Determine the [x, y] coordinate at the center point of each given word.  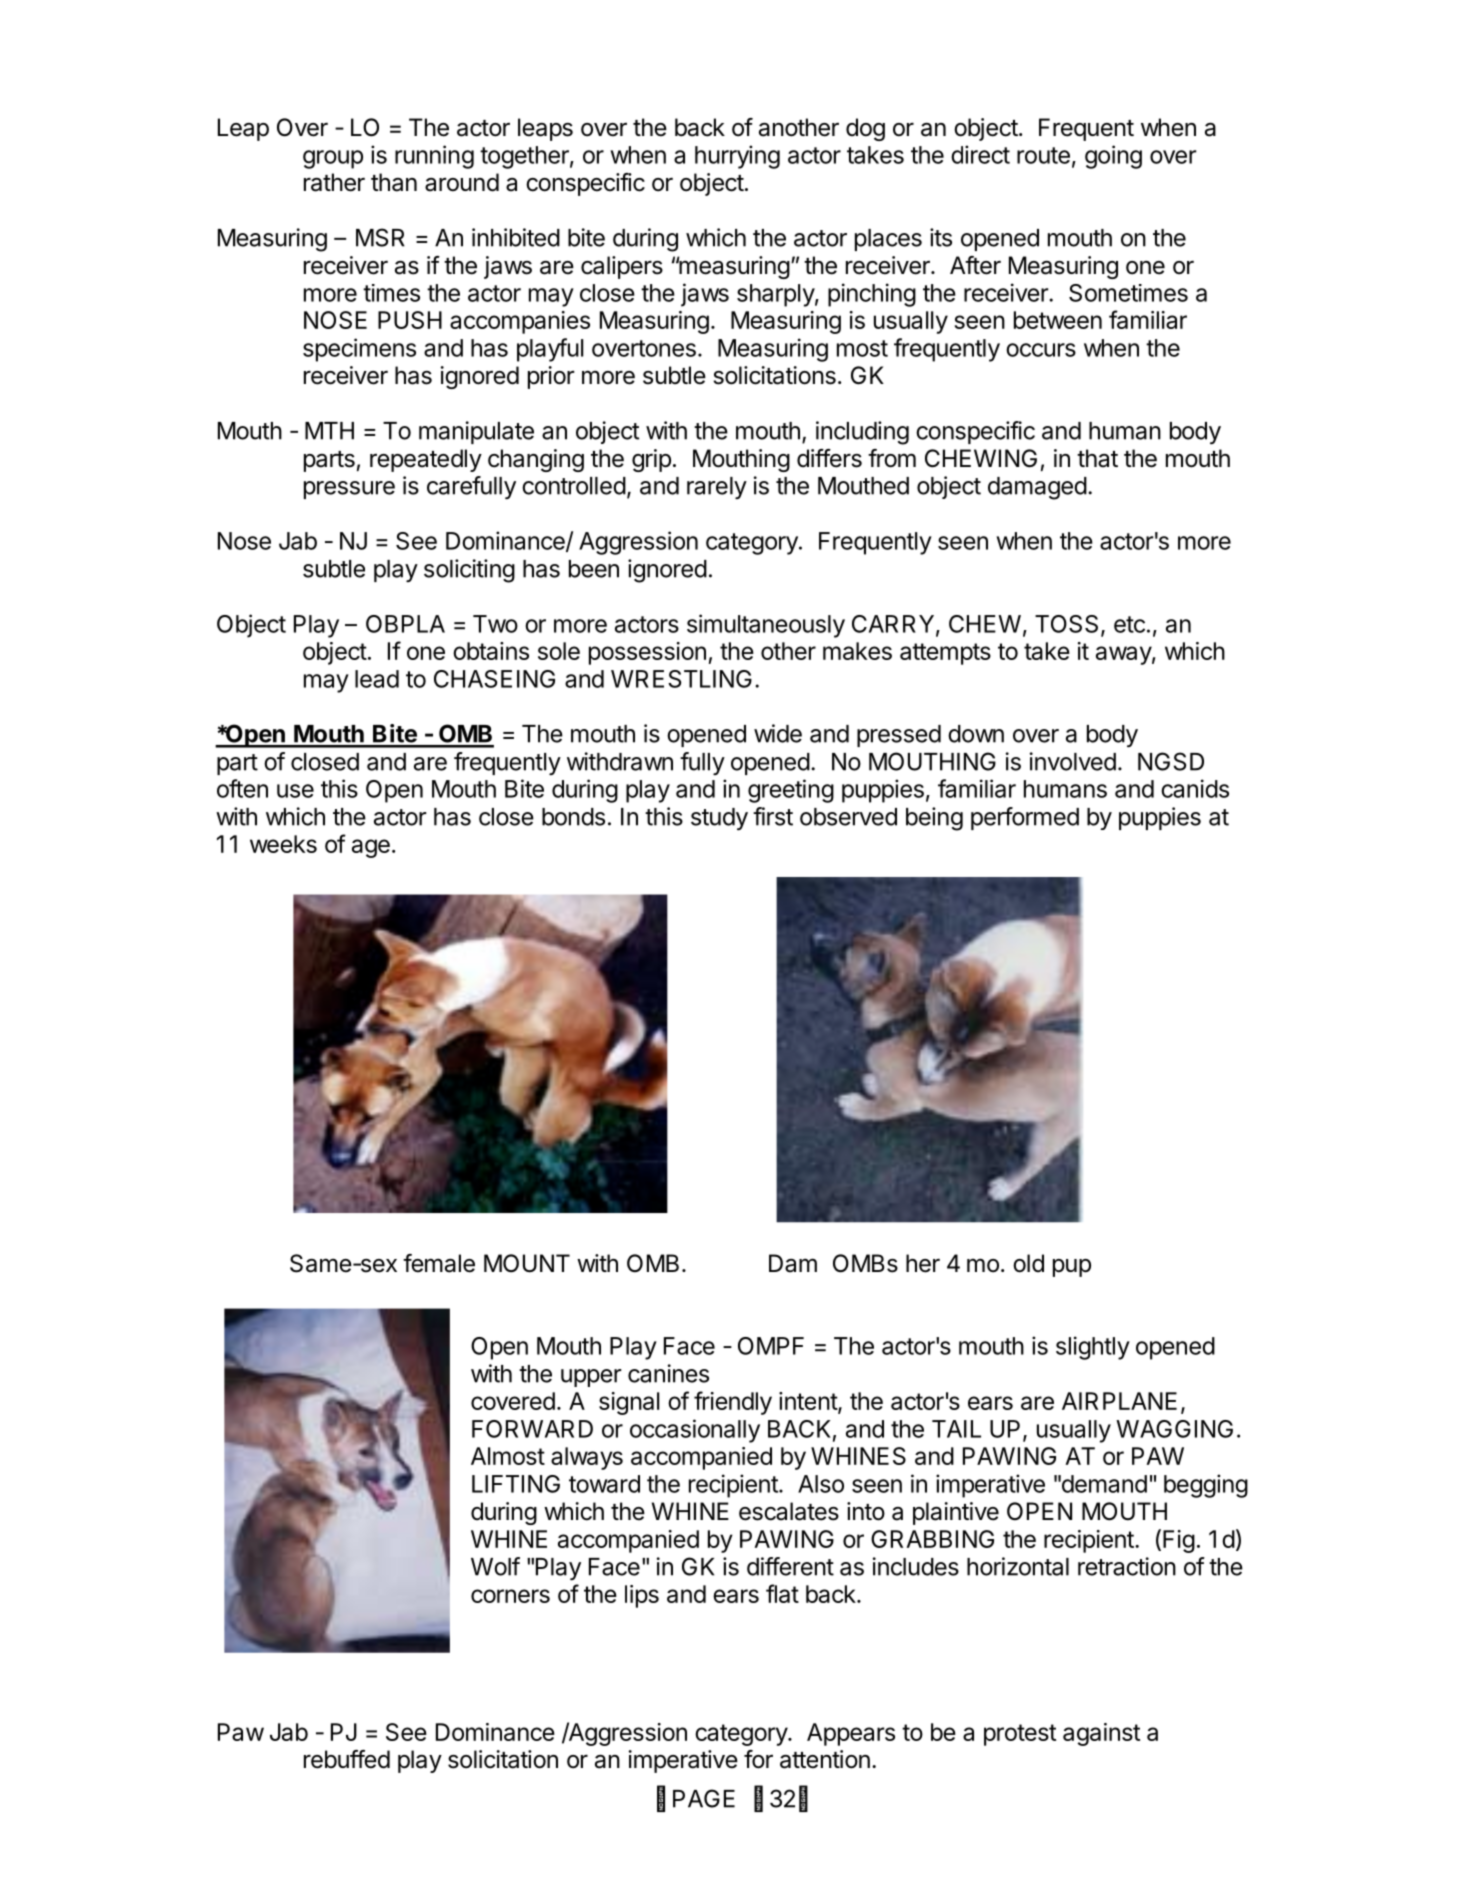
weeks [283, 844]
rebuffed [347, 1759]
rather [334, 182]
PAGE [704, 1798]
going [1113, 157]
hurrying [737, 157]
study [719, 819]
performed [1025, 818]
